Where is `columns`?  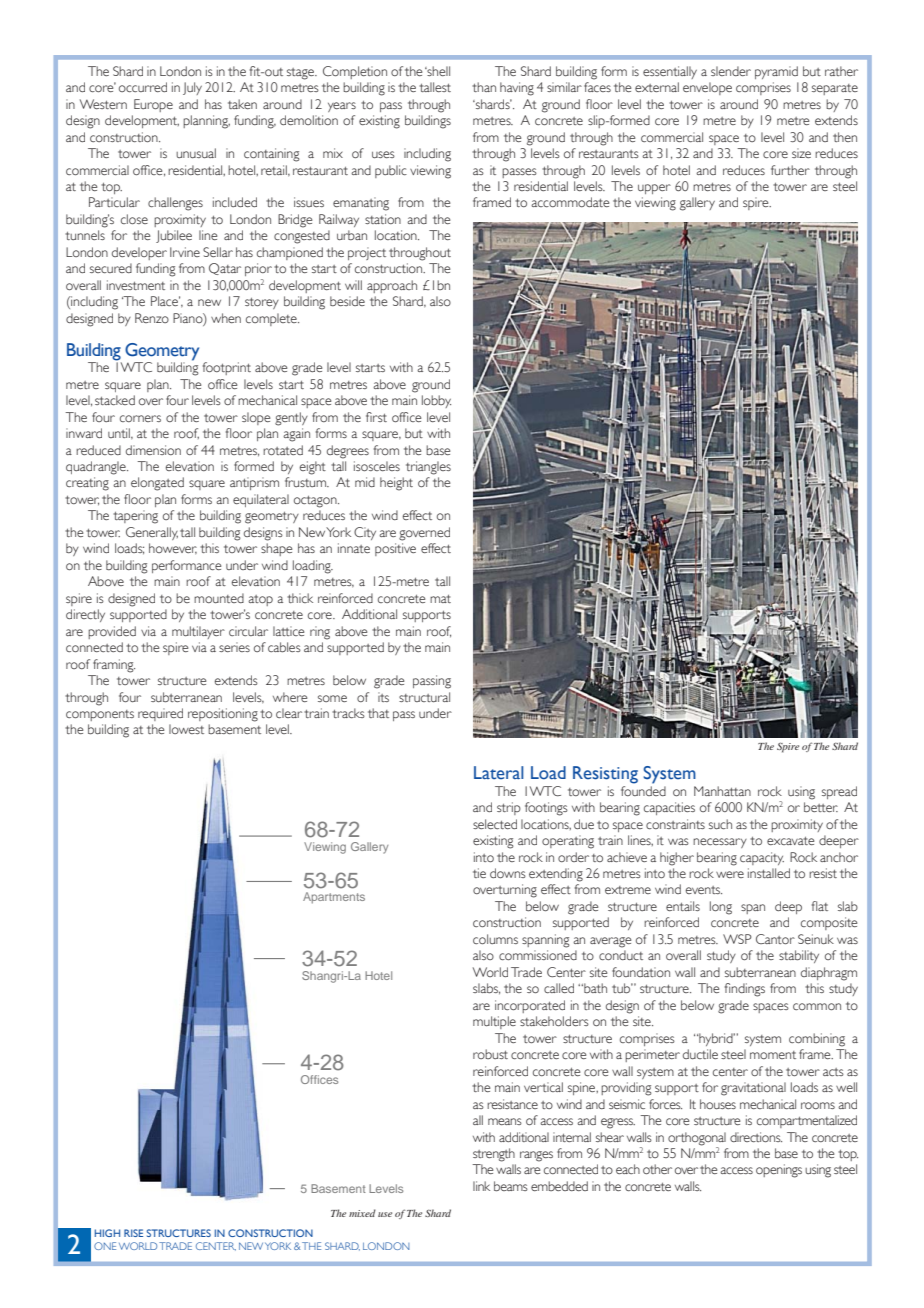
columns is located at coordinates (495, 939).
